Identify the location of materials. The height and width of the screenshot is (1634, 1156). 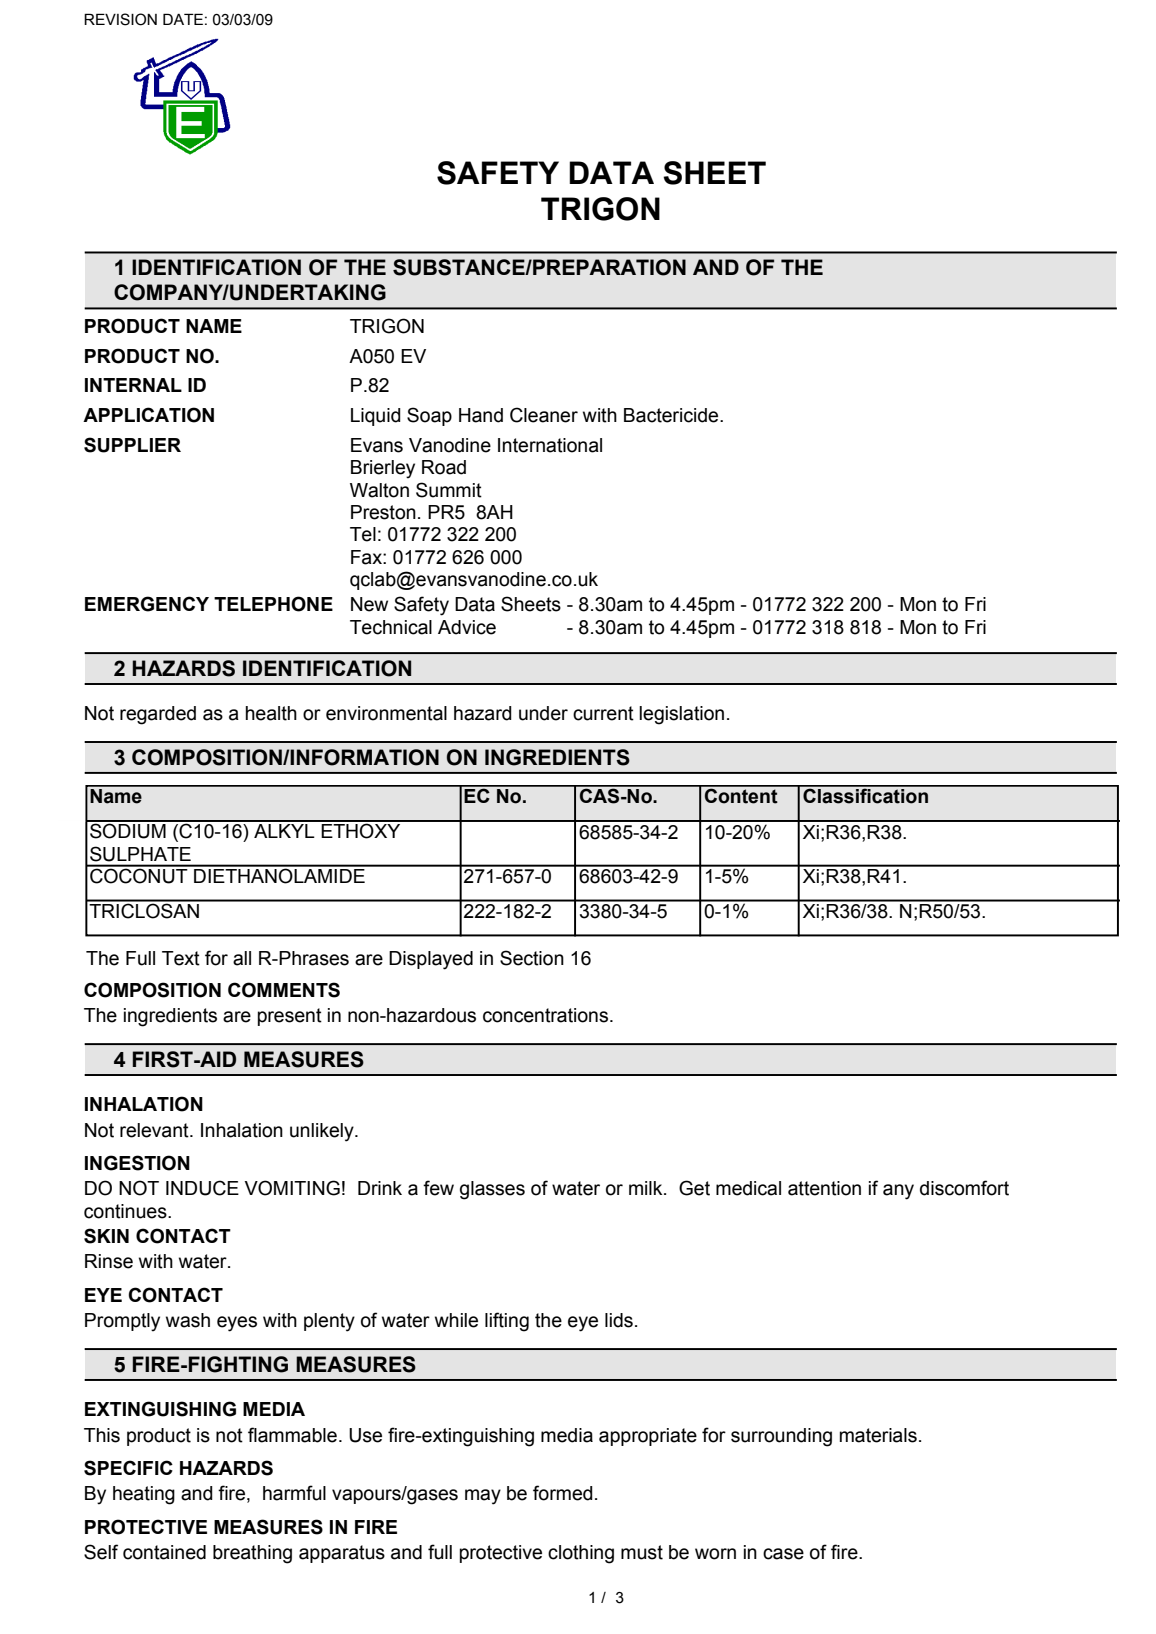
(878, 1435).
